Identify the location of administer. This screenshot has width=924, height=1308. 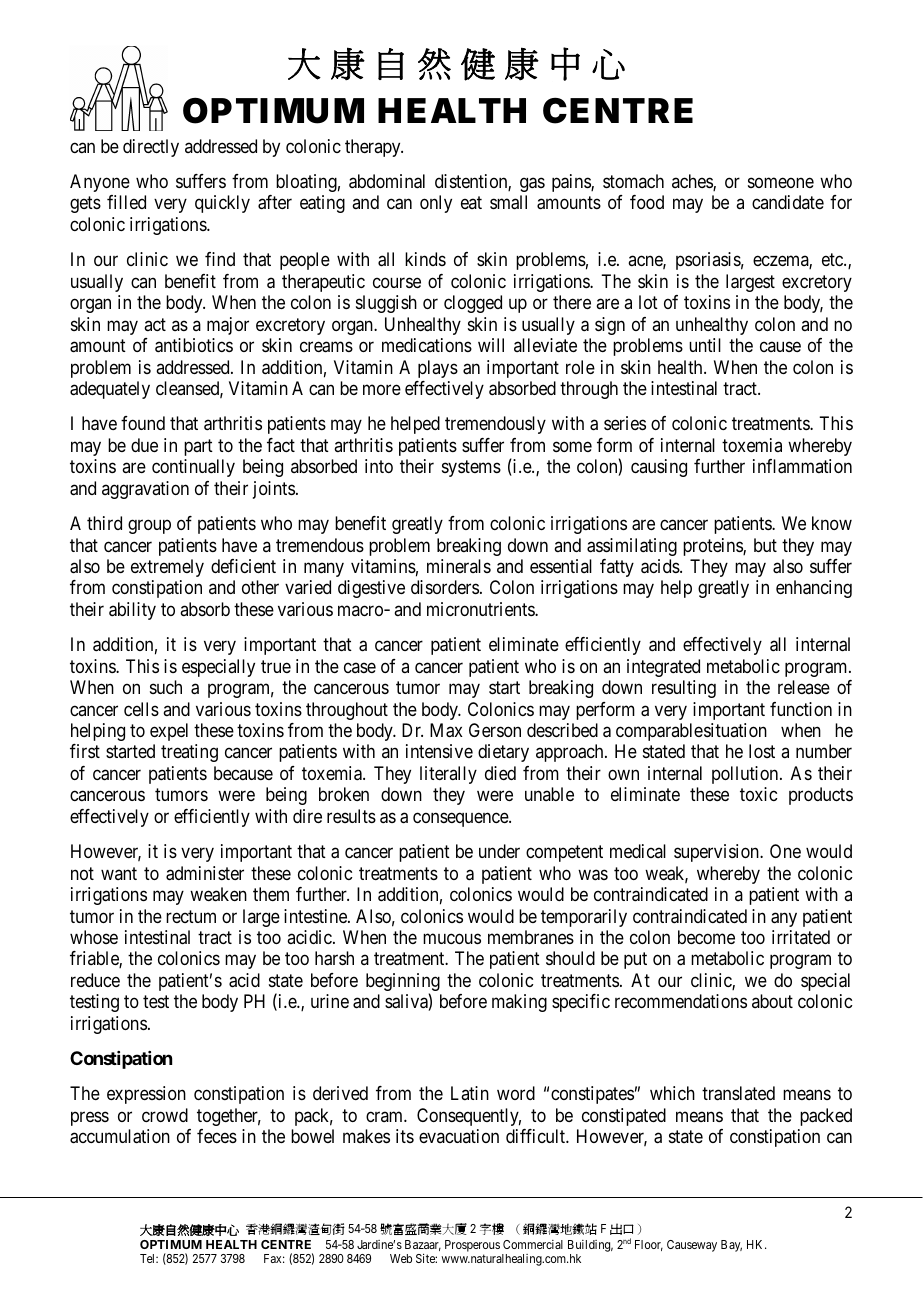
(205, 873).
